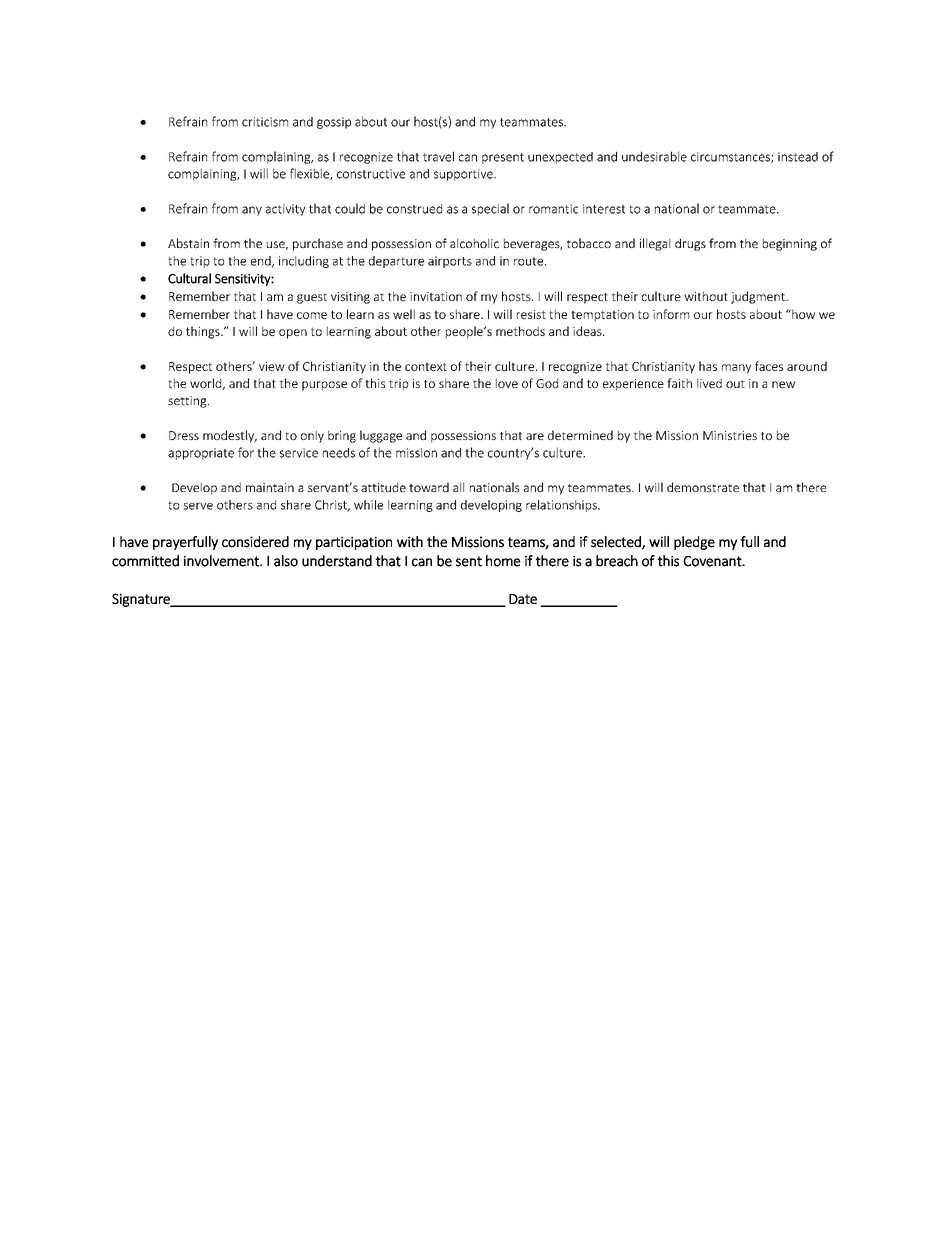 This screenshot has height=1233, width=952. I want to click on drugs, so click(690, 244).
